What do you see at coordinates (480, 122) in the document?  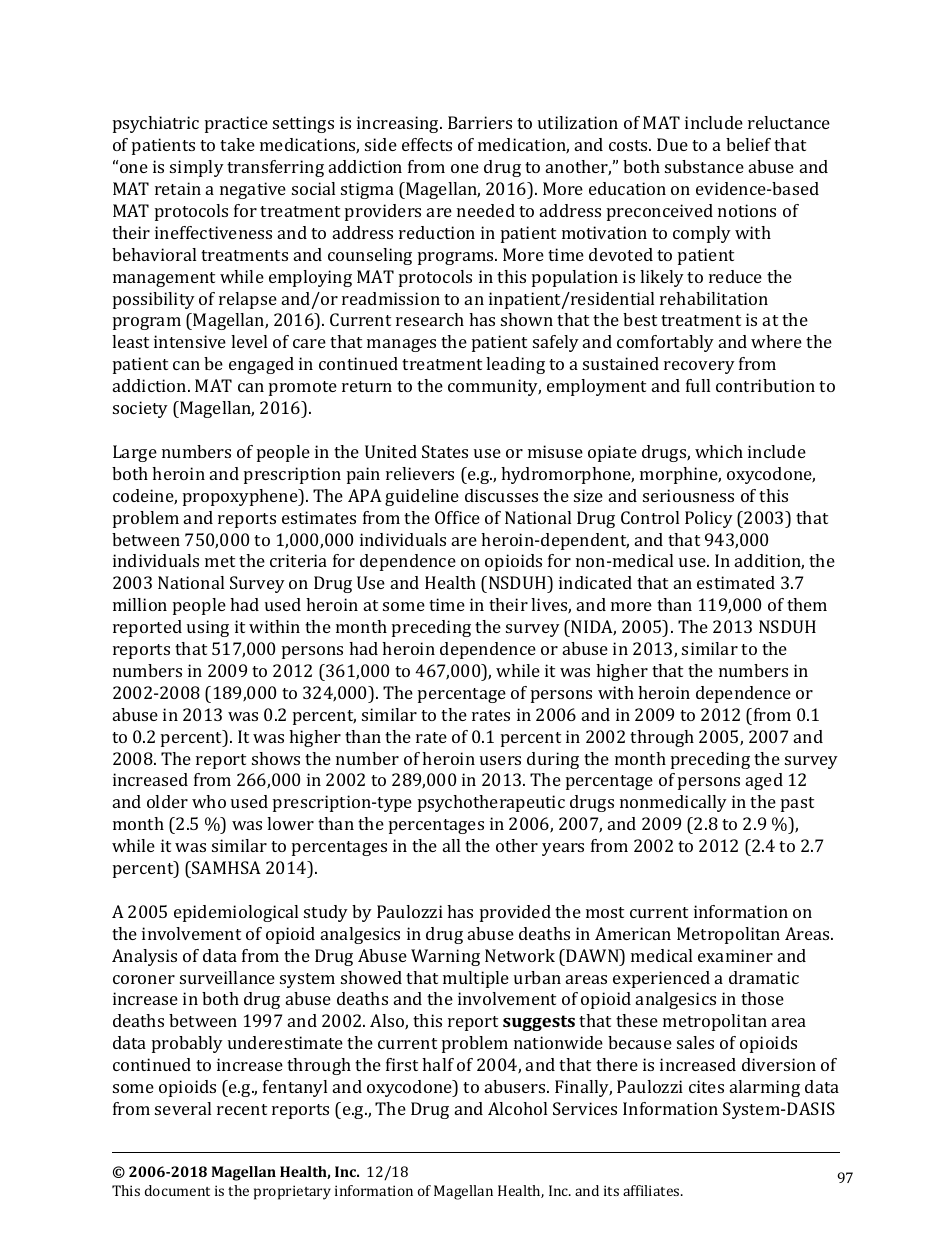 I see `Barriers` at bounding box center [480, 122].
